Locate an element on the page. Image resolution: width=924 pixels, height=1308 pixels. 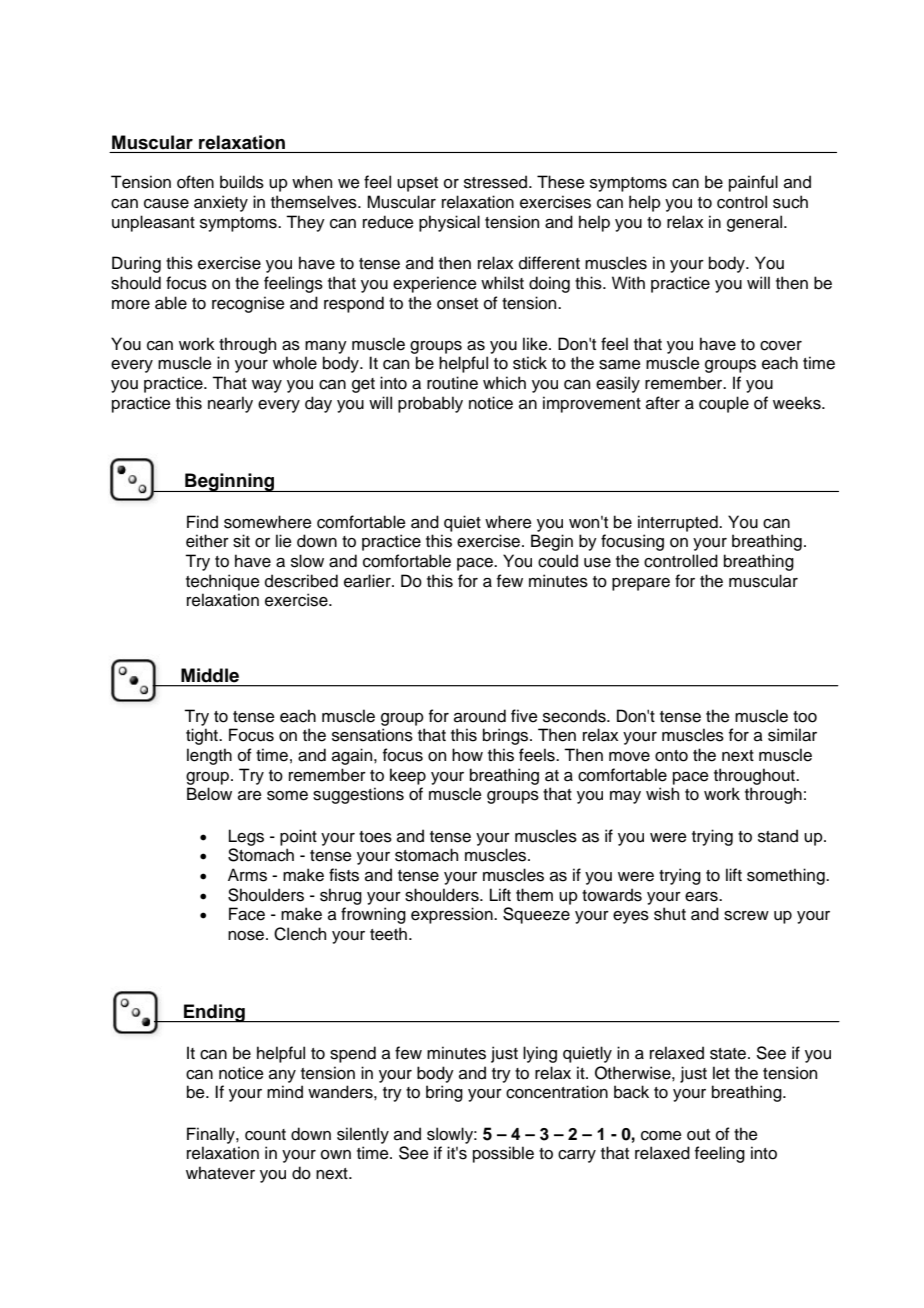
could is located at coordinates (558, 561).
